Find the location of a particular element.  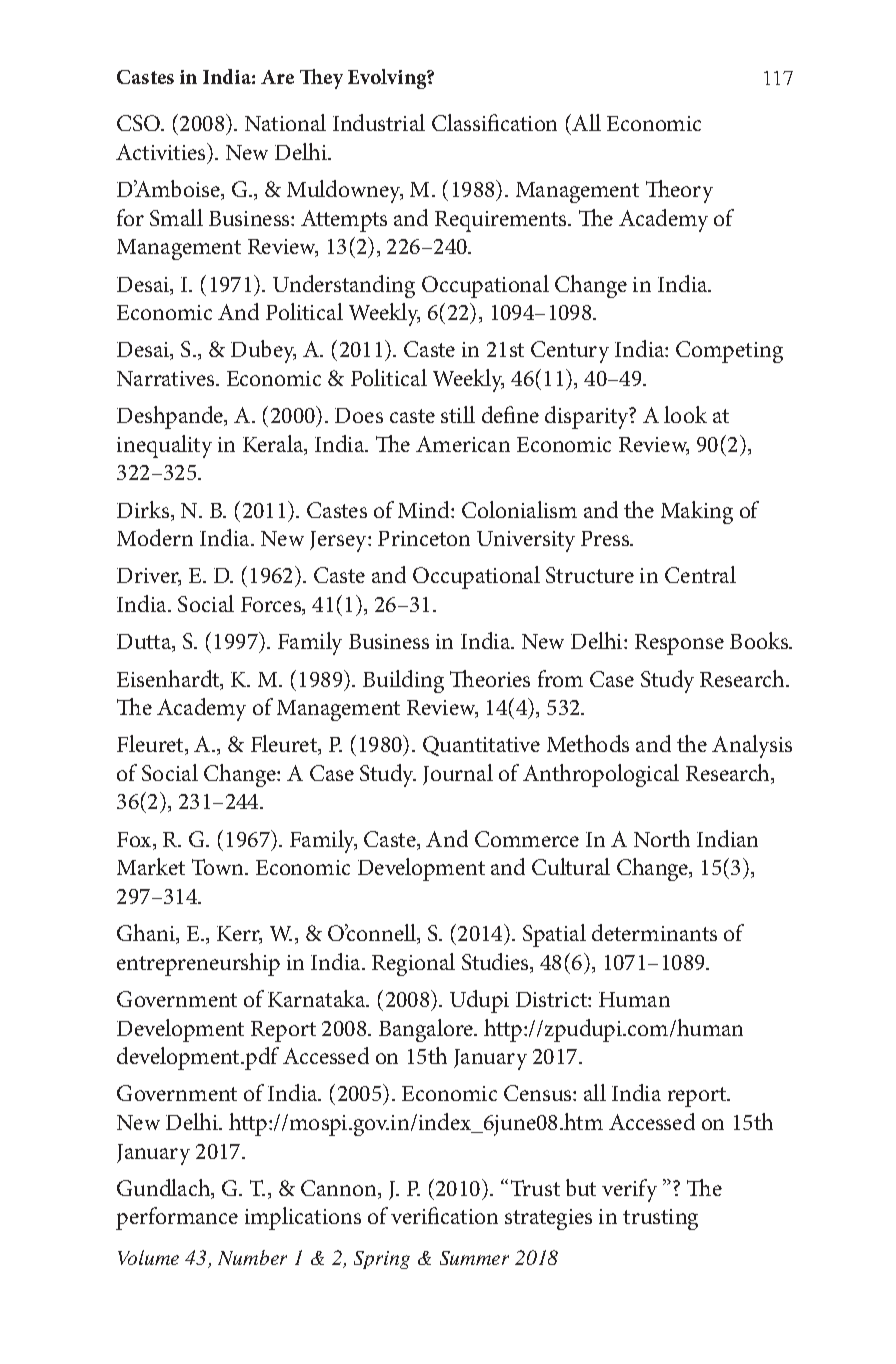

Response is located at coordinates (679, 644).
